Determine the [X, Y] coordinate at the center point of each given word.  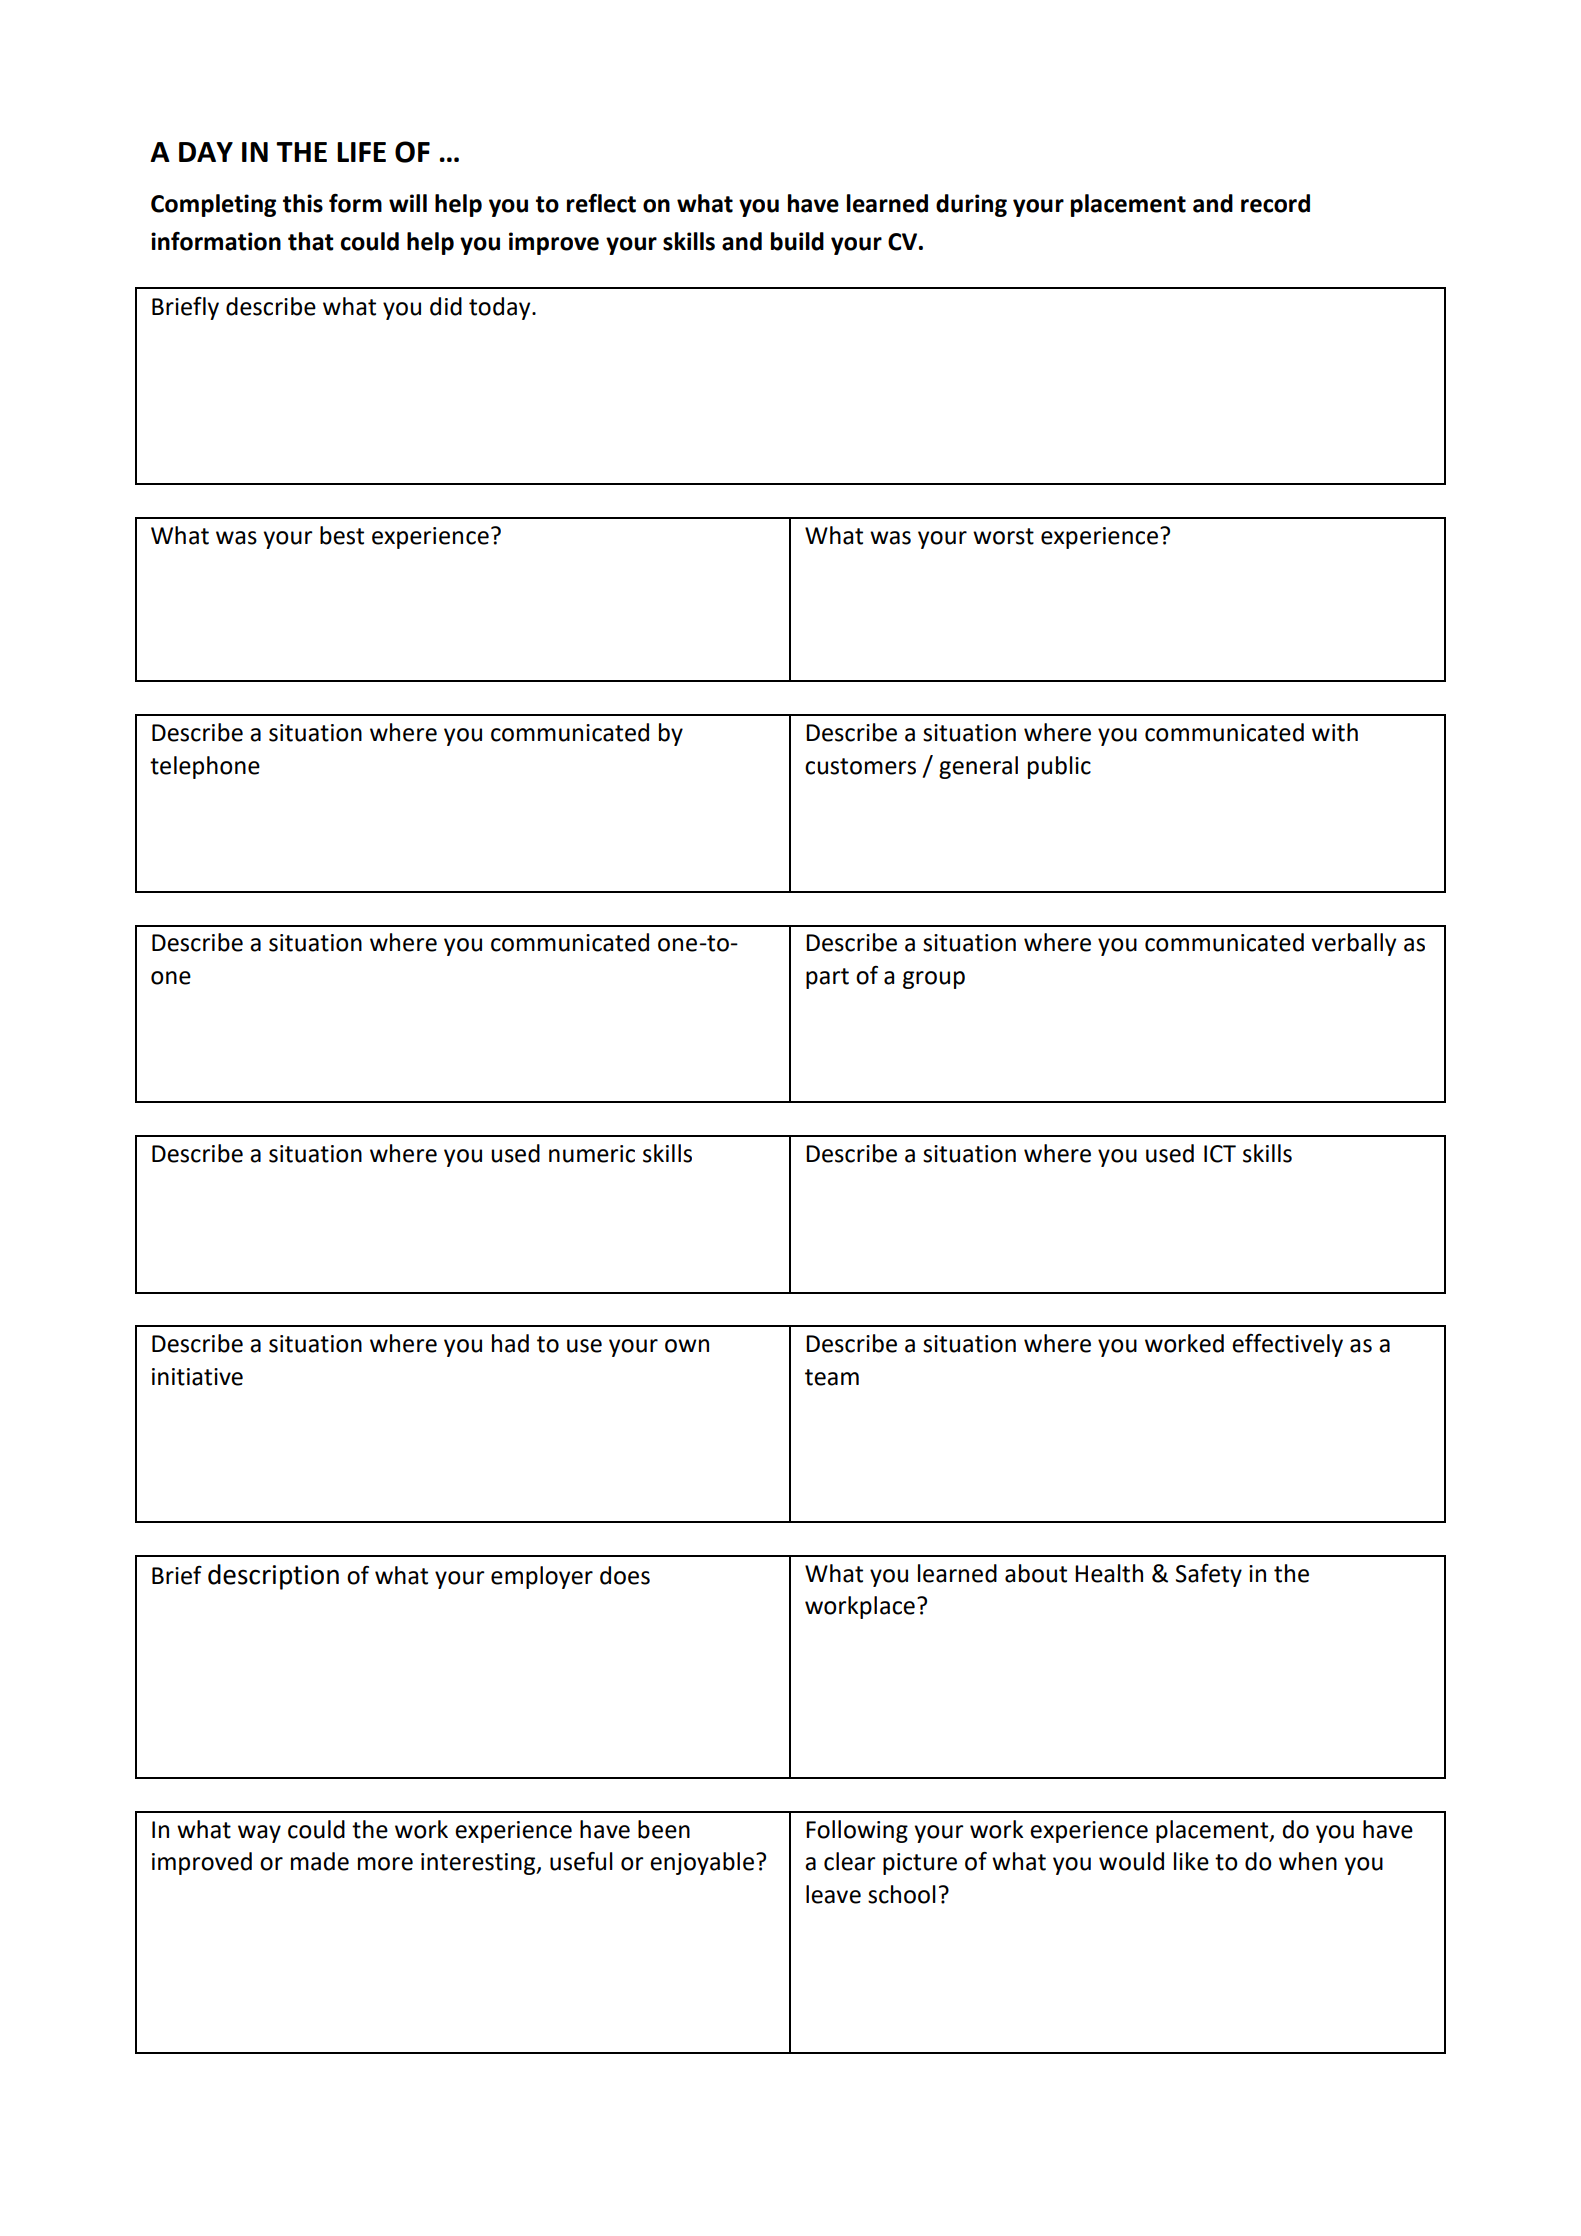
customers [860, 766]
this [303, 203]
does [625, 1575]
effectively [1287, 1345]
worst [1003, 536]
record [1275, 203]
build [797, 241]
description [273, 1577]
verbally [1353, 944]
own [687, 1346]
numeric [592, 1154]
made [320, 1861]
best [342, 535]
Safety [1209, 1575]
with [1335, 732]
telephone [205, 767]
